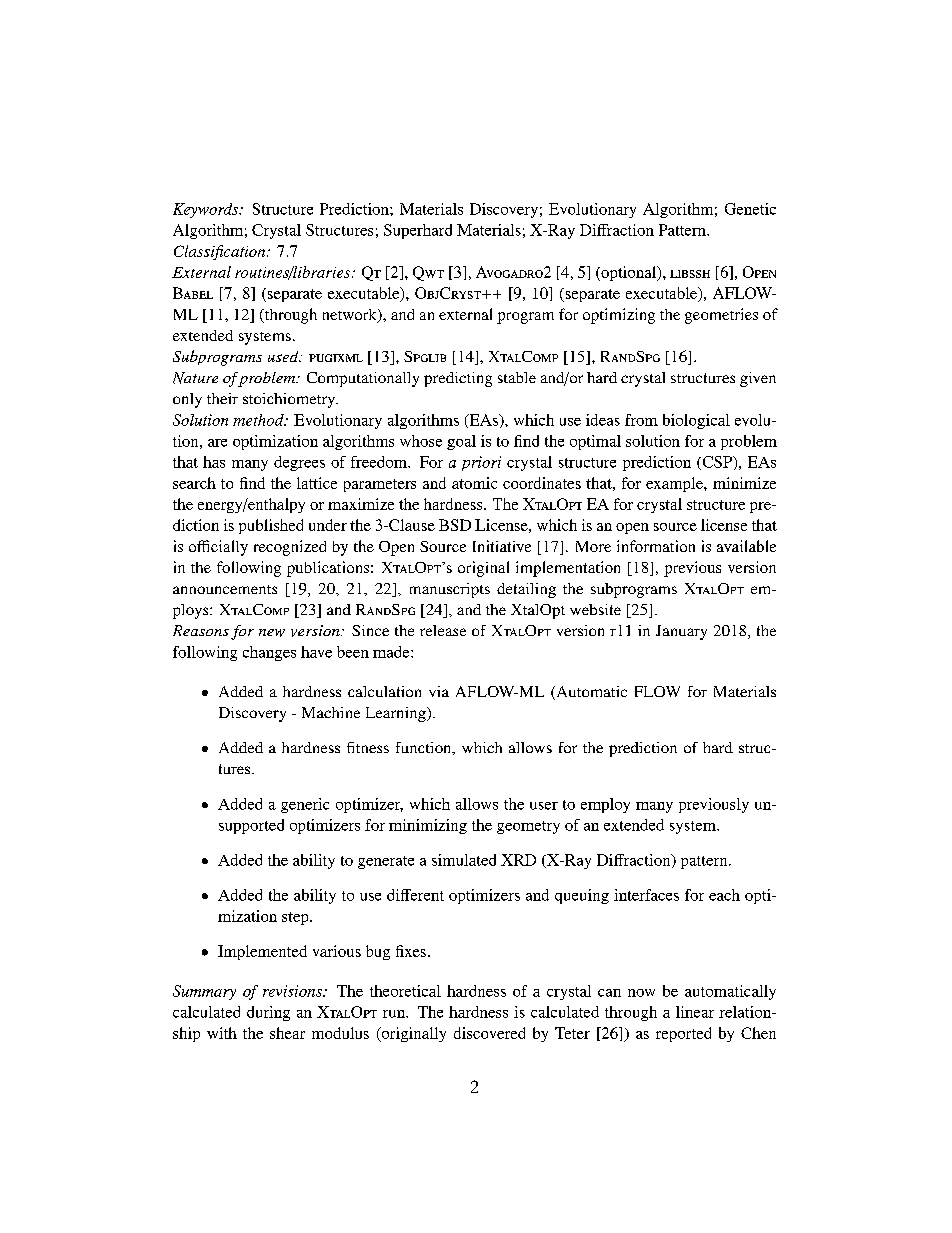 This page has height=1233, width=952. I want to click on network, so click(351, 316).
